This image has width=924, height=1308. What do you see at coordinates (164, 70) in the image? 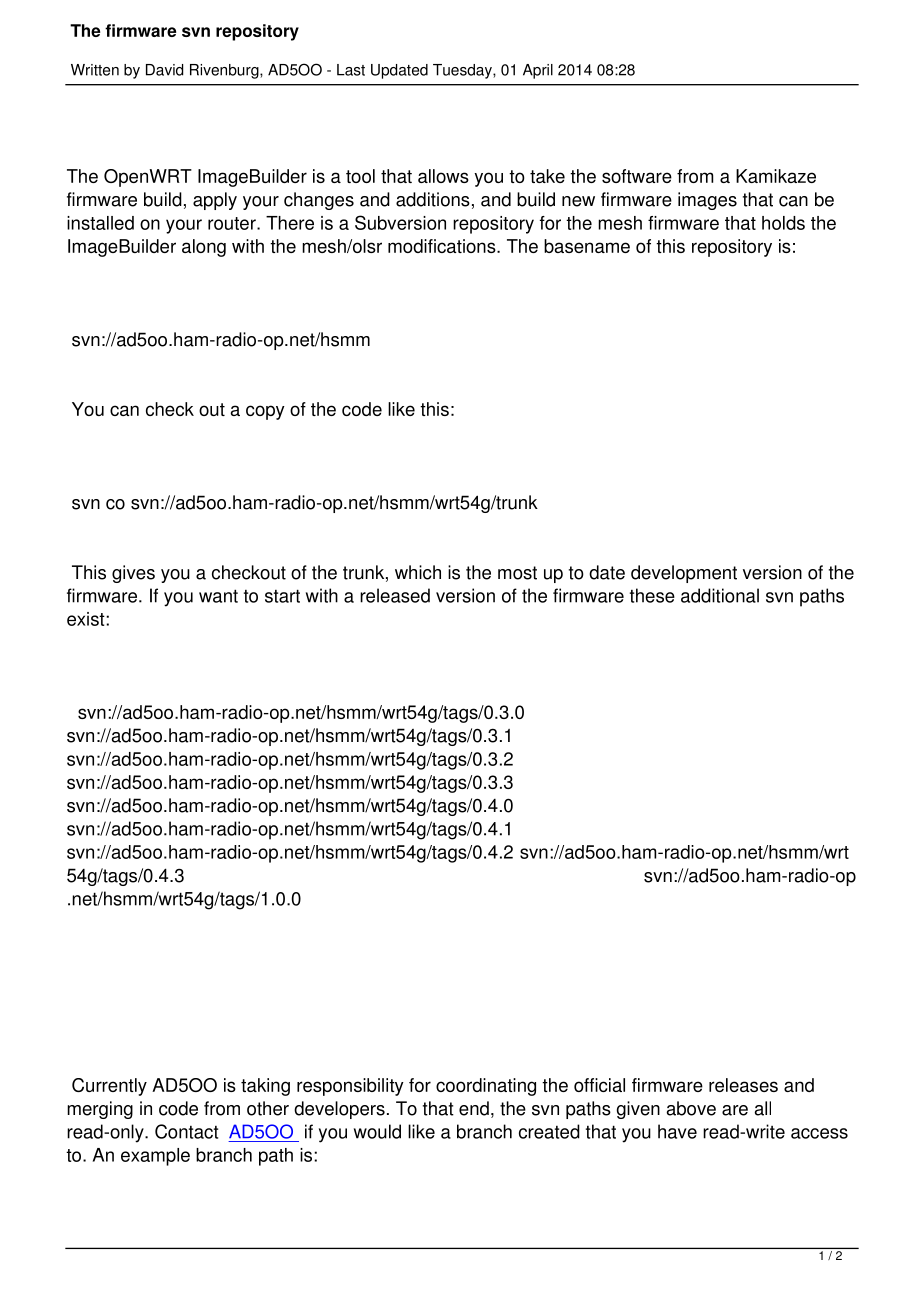
I see `David` at bounding box center [164, 70].
